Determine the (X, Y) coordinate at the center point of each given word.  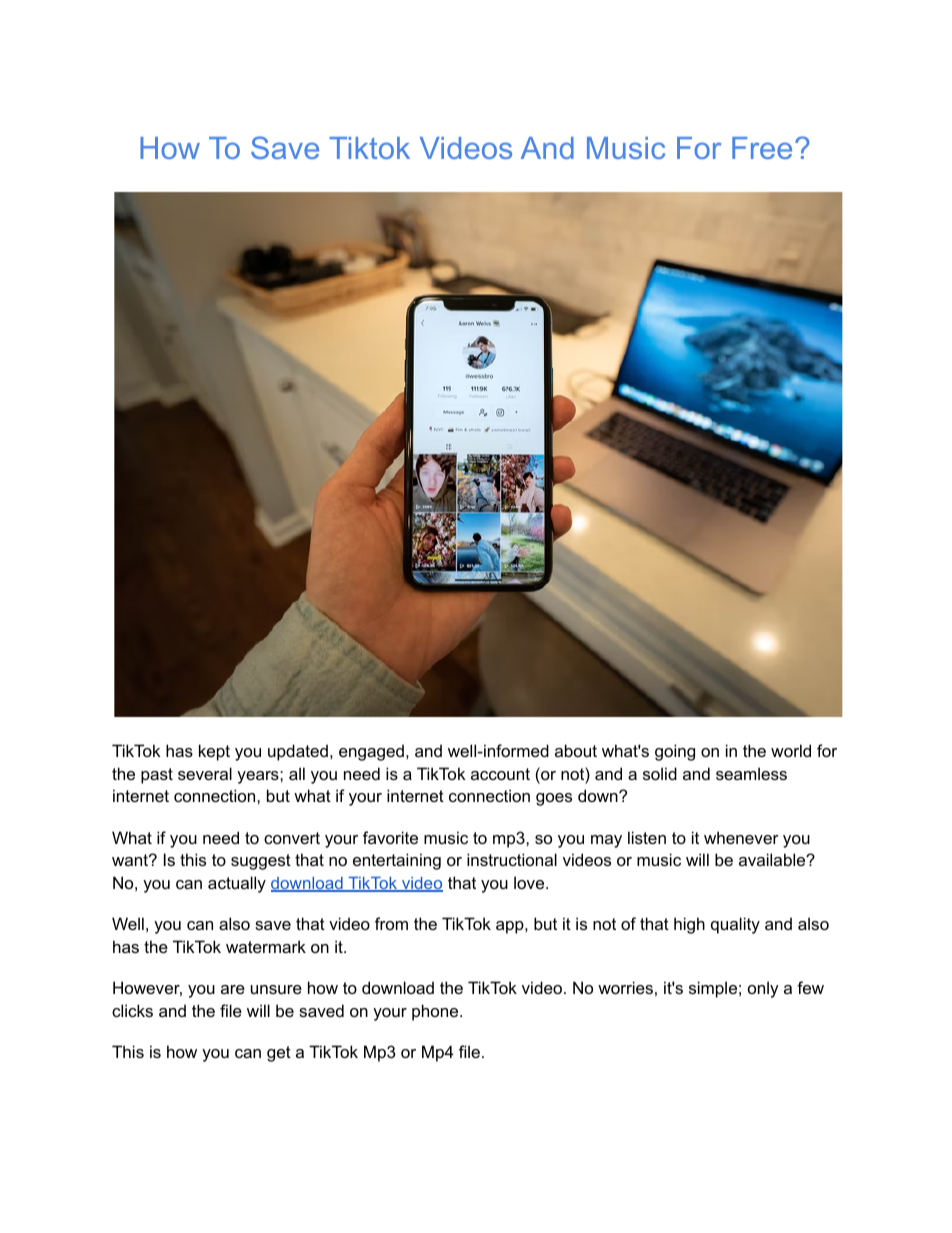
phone (436, 1012)
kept (214, 752)
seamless (751, 773)
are (233, 989)
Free (762, 148)
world (791, 750)
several (205, 773)
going (675, 752)
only (763, 989)
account (500, 774)
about (576, 750)
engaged (371, 752)
